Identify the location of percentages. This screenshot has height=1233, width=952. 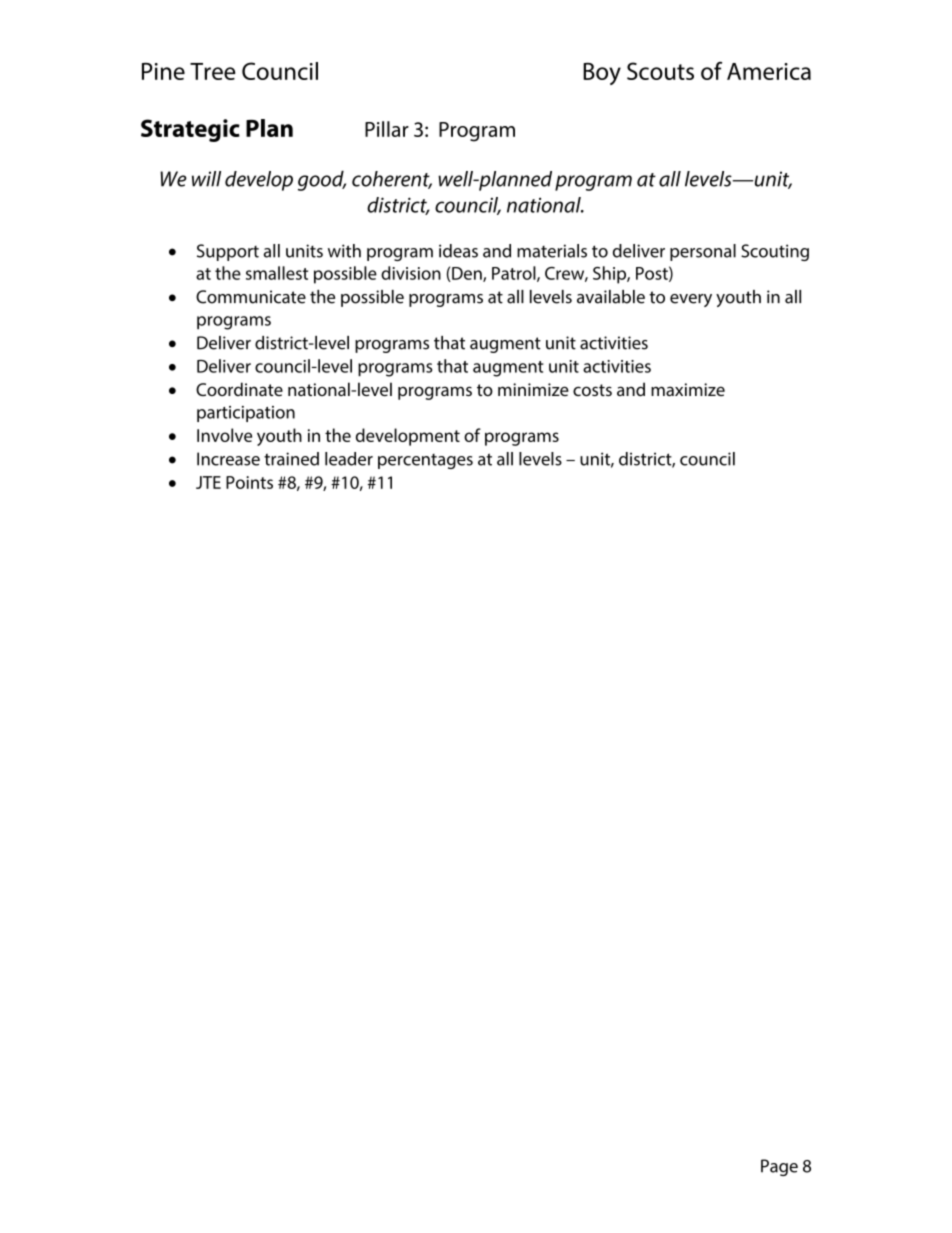
(425, 461).
